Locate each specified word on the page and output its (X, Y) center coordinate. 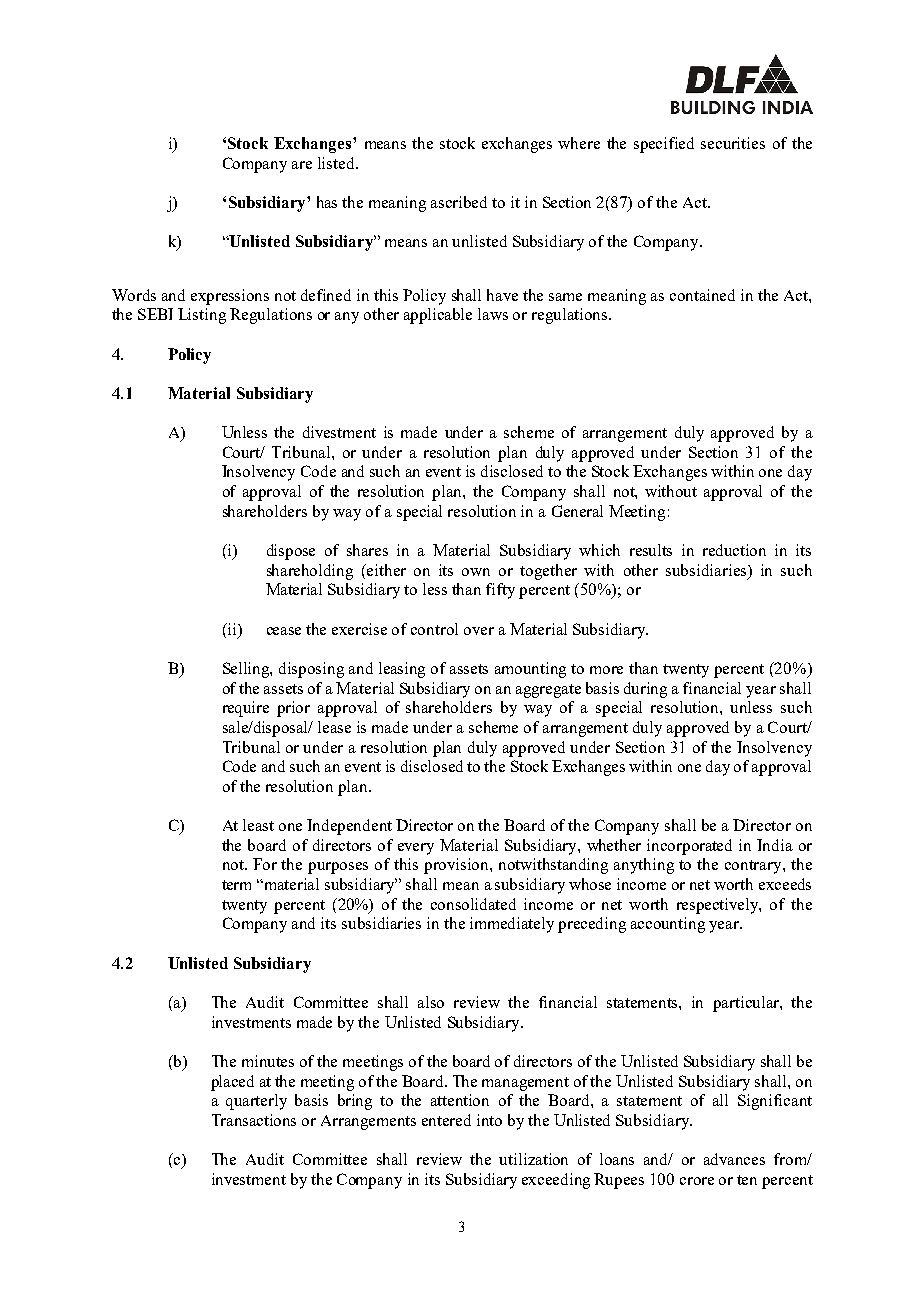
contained (702, 295)
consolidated (473, 904)
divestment (339, 432)
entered (446, 1120)
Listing (202, 316)
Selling (247, 670)
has (327, 202)
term (236, 885)
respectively (719, 906)
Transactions (254, 1120)
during (645, 690)
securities (733, 143)
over (479, 631)
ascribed (459, 202)
